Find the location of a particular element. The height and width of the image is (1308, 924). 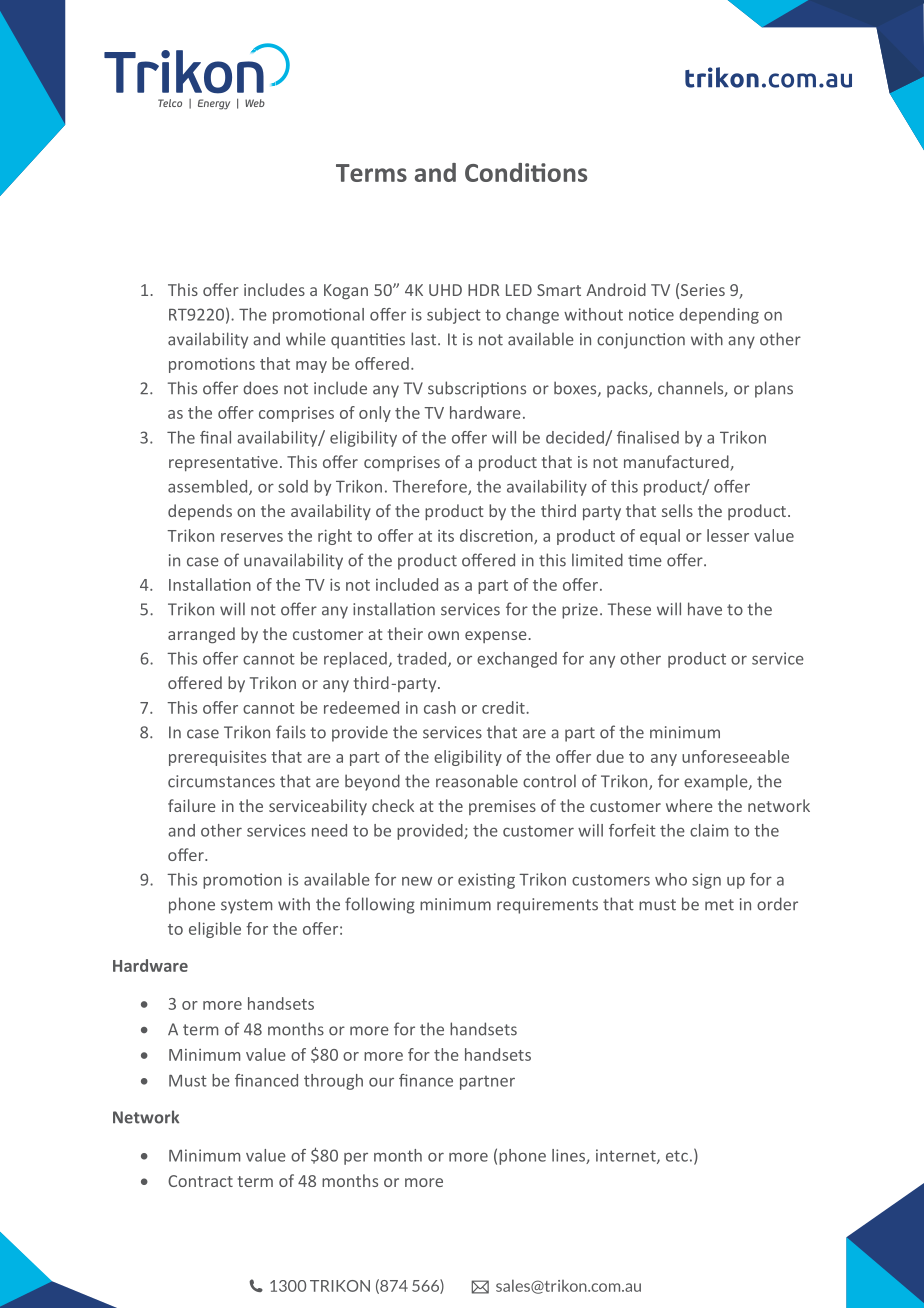

depending is located at coordinates (719, 316).
